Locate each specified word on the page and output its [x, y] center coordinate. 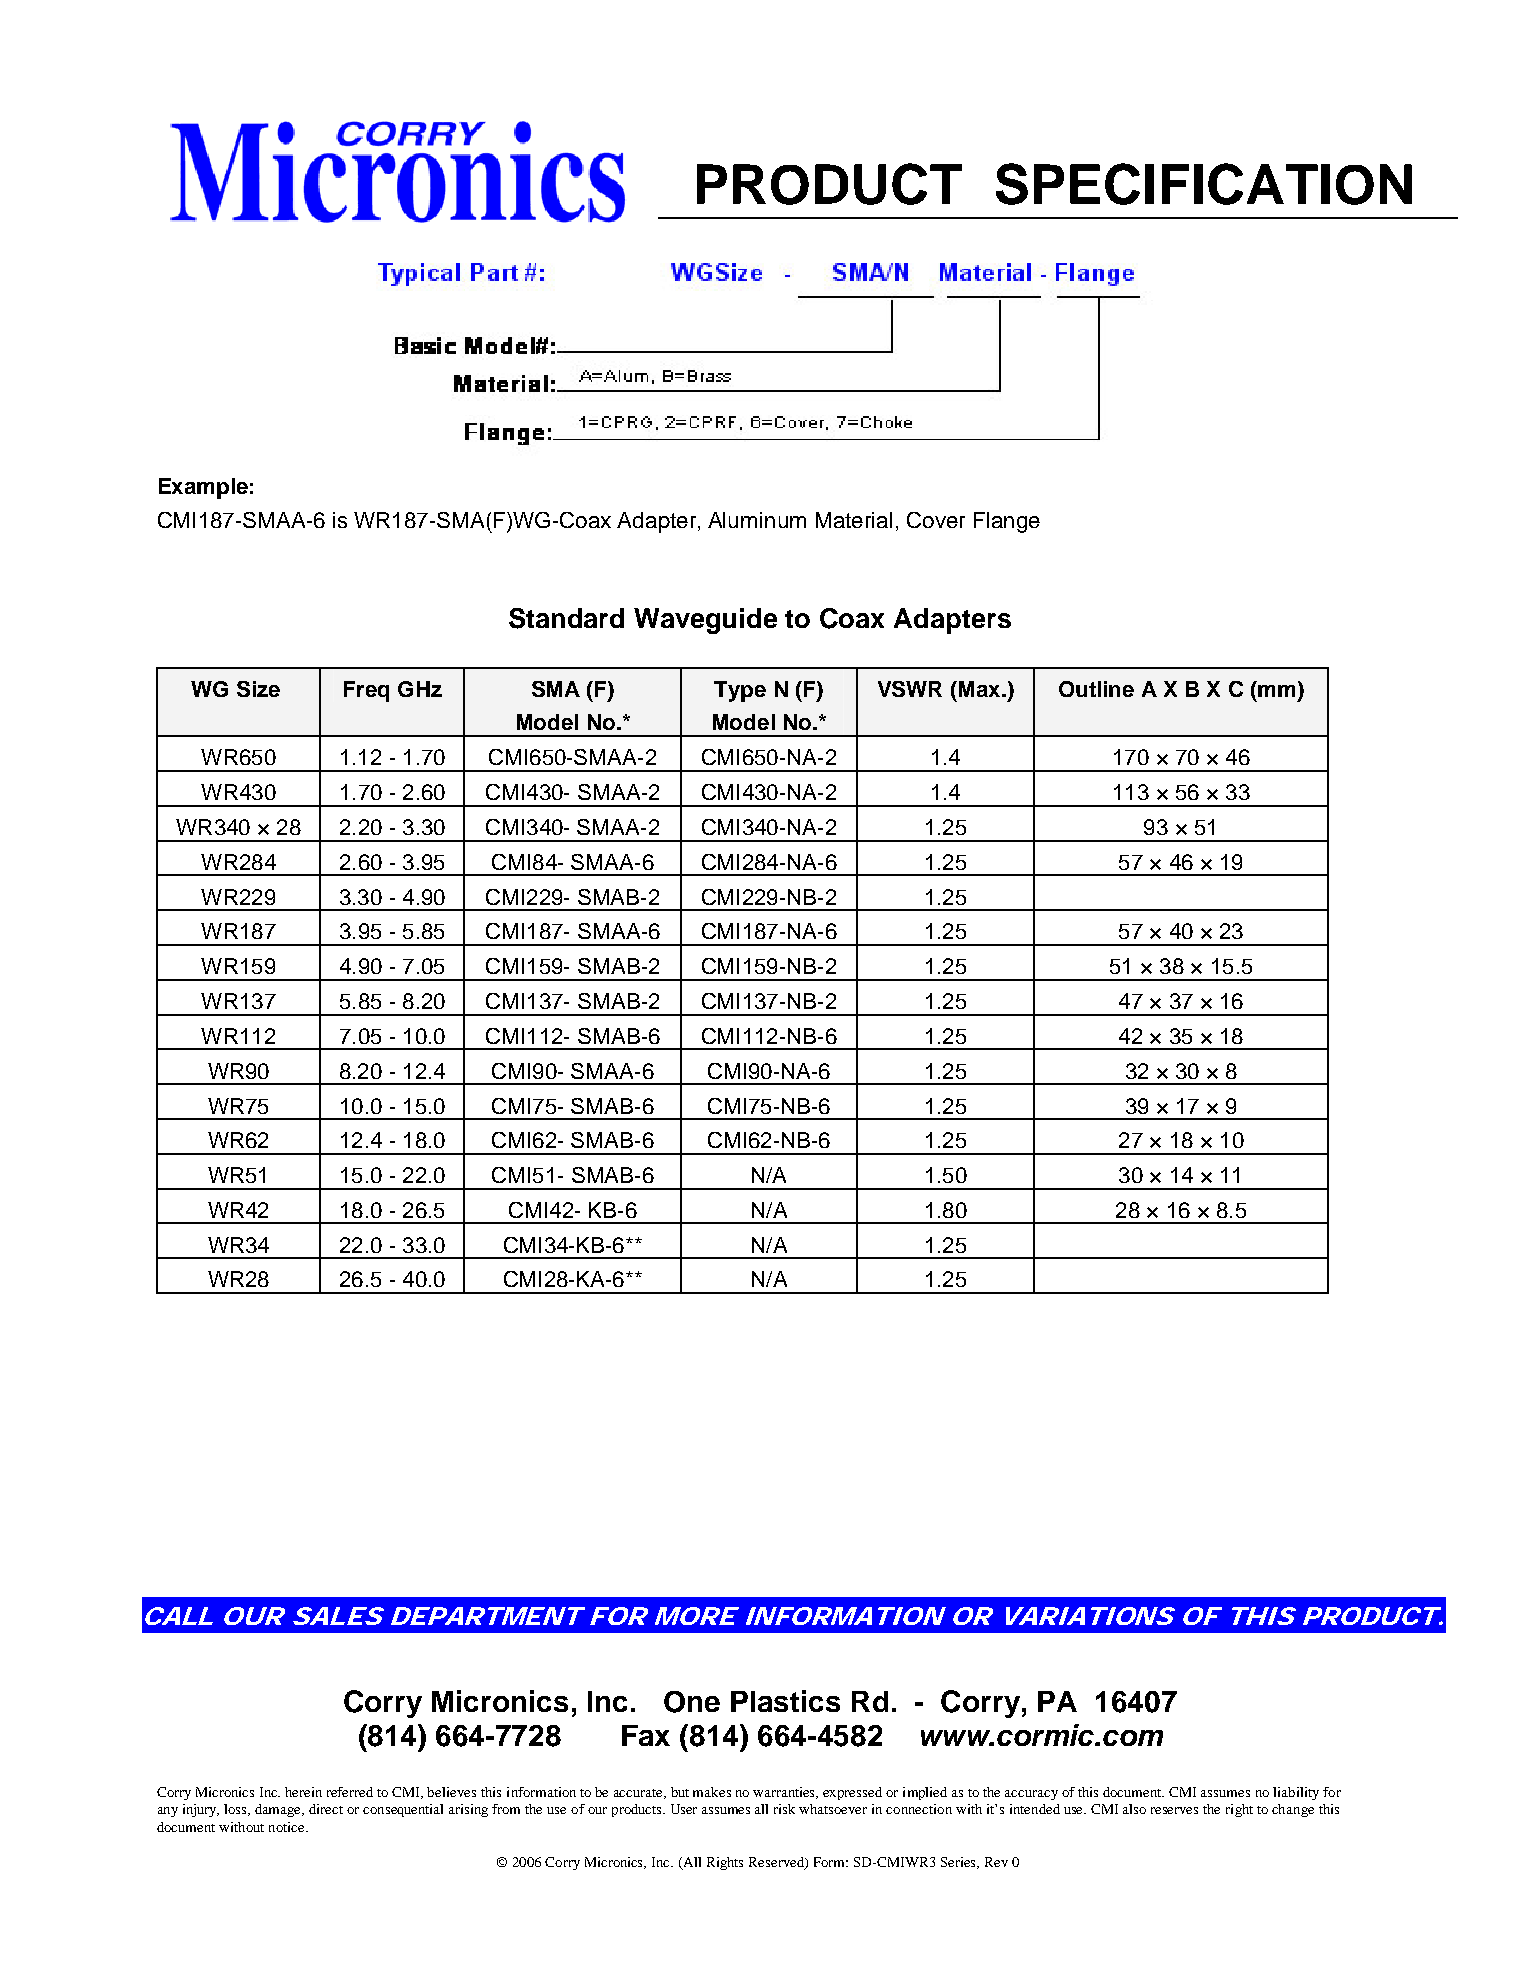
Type [740, 691]
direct [326, 1809]
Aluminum [757, 520]
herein [303, 1792]
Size [258, 689]
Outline [1096, 689]
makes [712, 1792]
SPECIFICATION [1204, 184]
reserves [1174, 1810]
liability [1296, 1793]
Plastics [785, 1701]
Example [203, 488]
